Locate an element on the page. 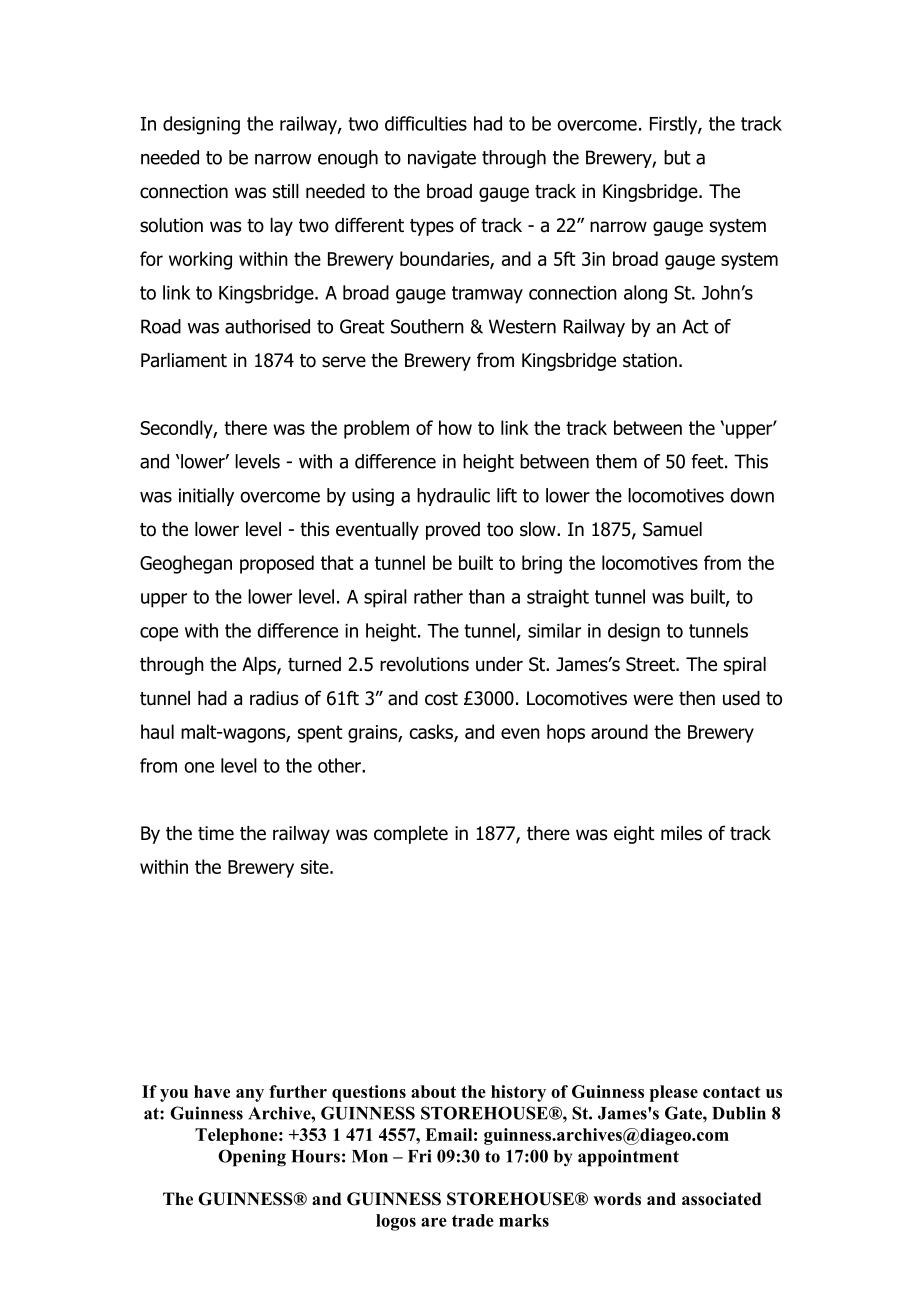 The width and height of the page is (924, 1308). how is located at coordinates (455, 427).
